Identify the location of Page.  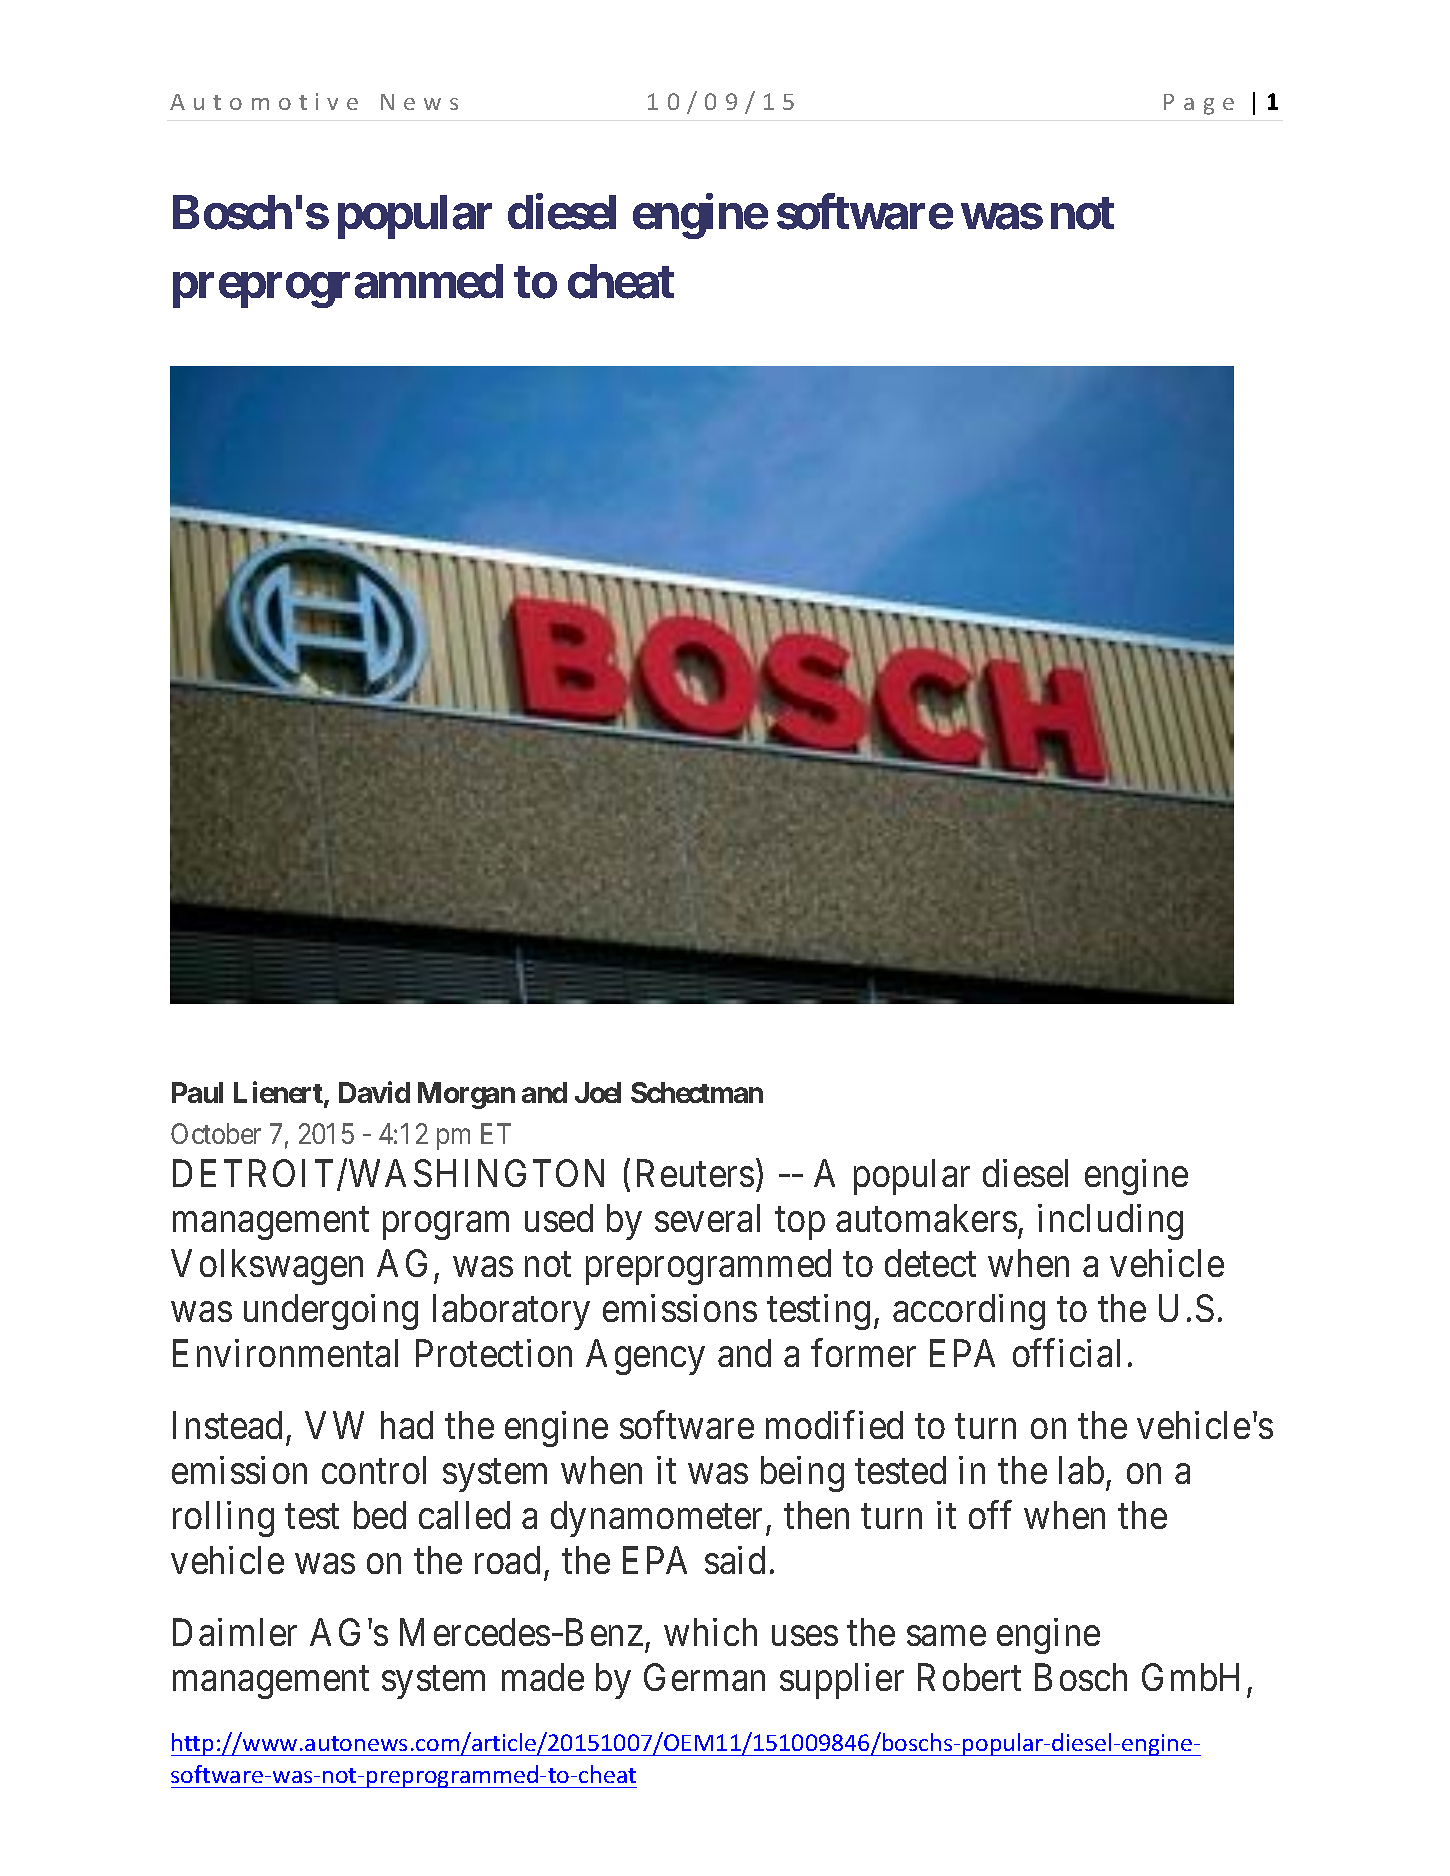
(1199, 104).
